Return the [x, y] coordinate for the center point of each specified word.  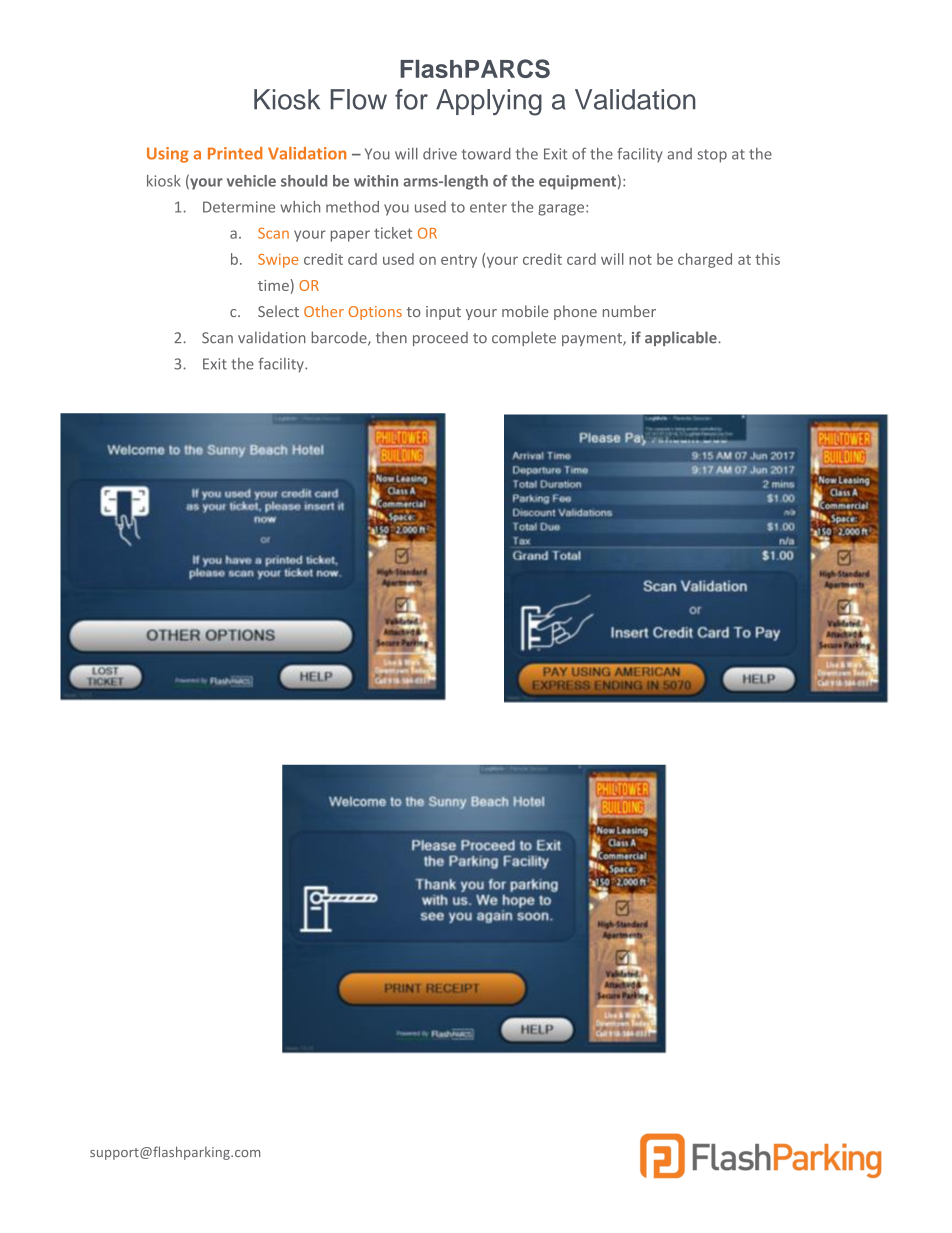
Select [278, 311]
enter [488, 207]
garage [562, 210]
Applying [489, 102]
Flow [359, 99]
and [680, 154]
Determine [239, 207]
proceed [440, 339]
